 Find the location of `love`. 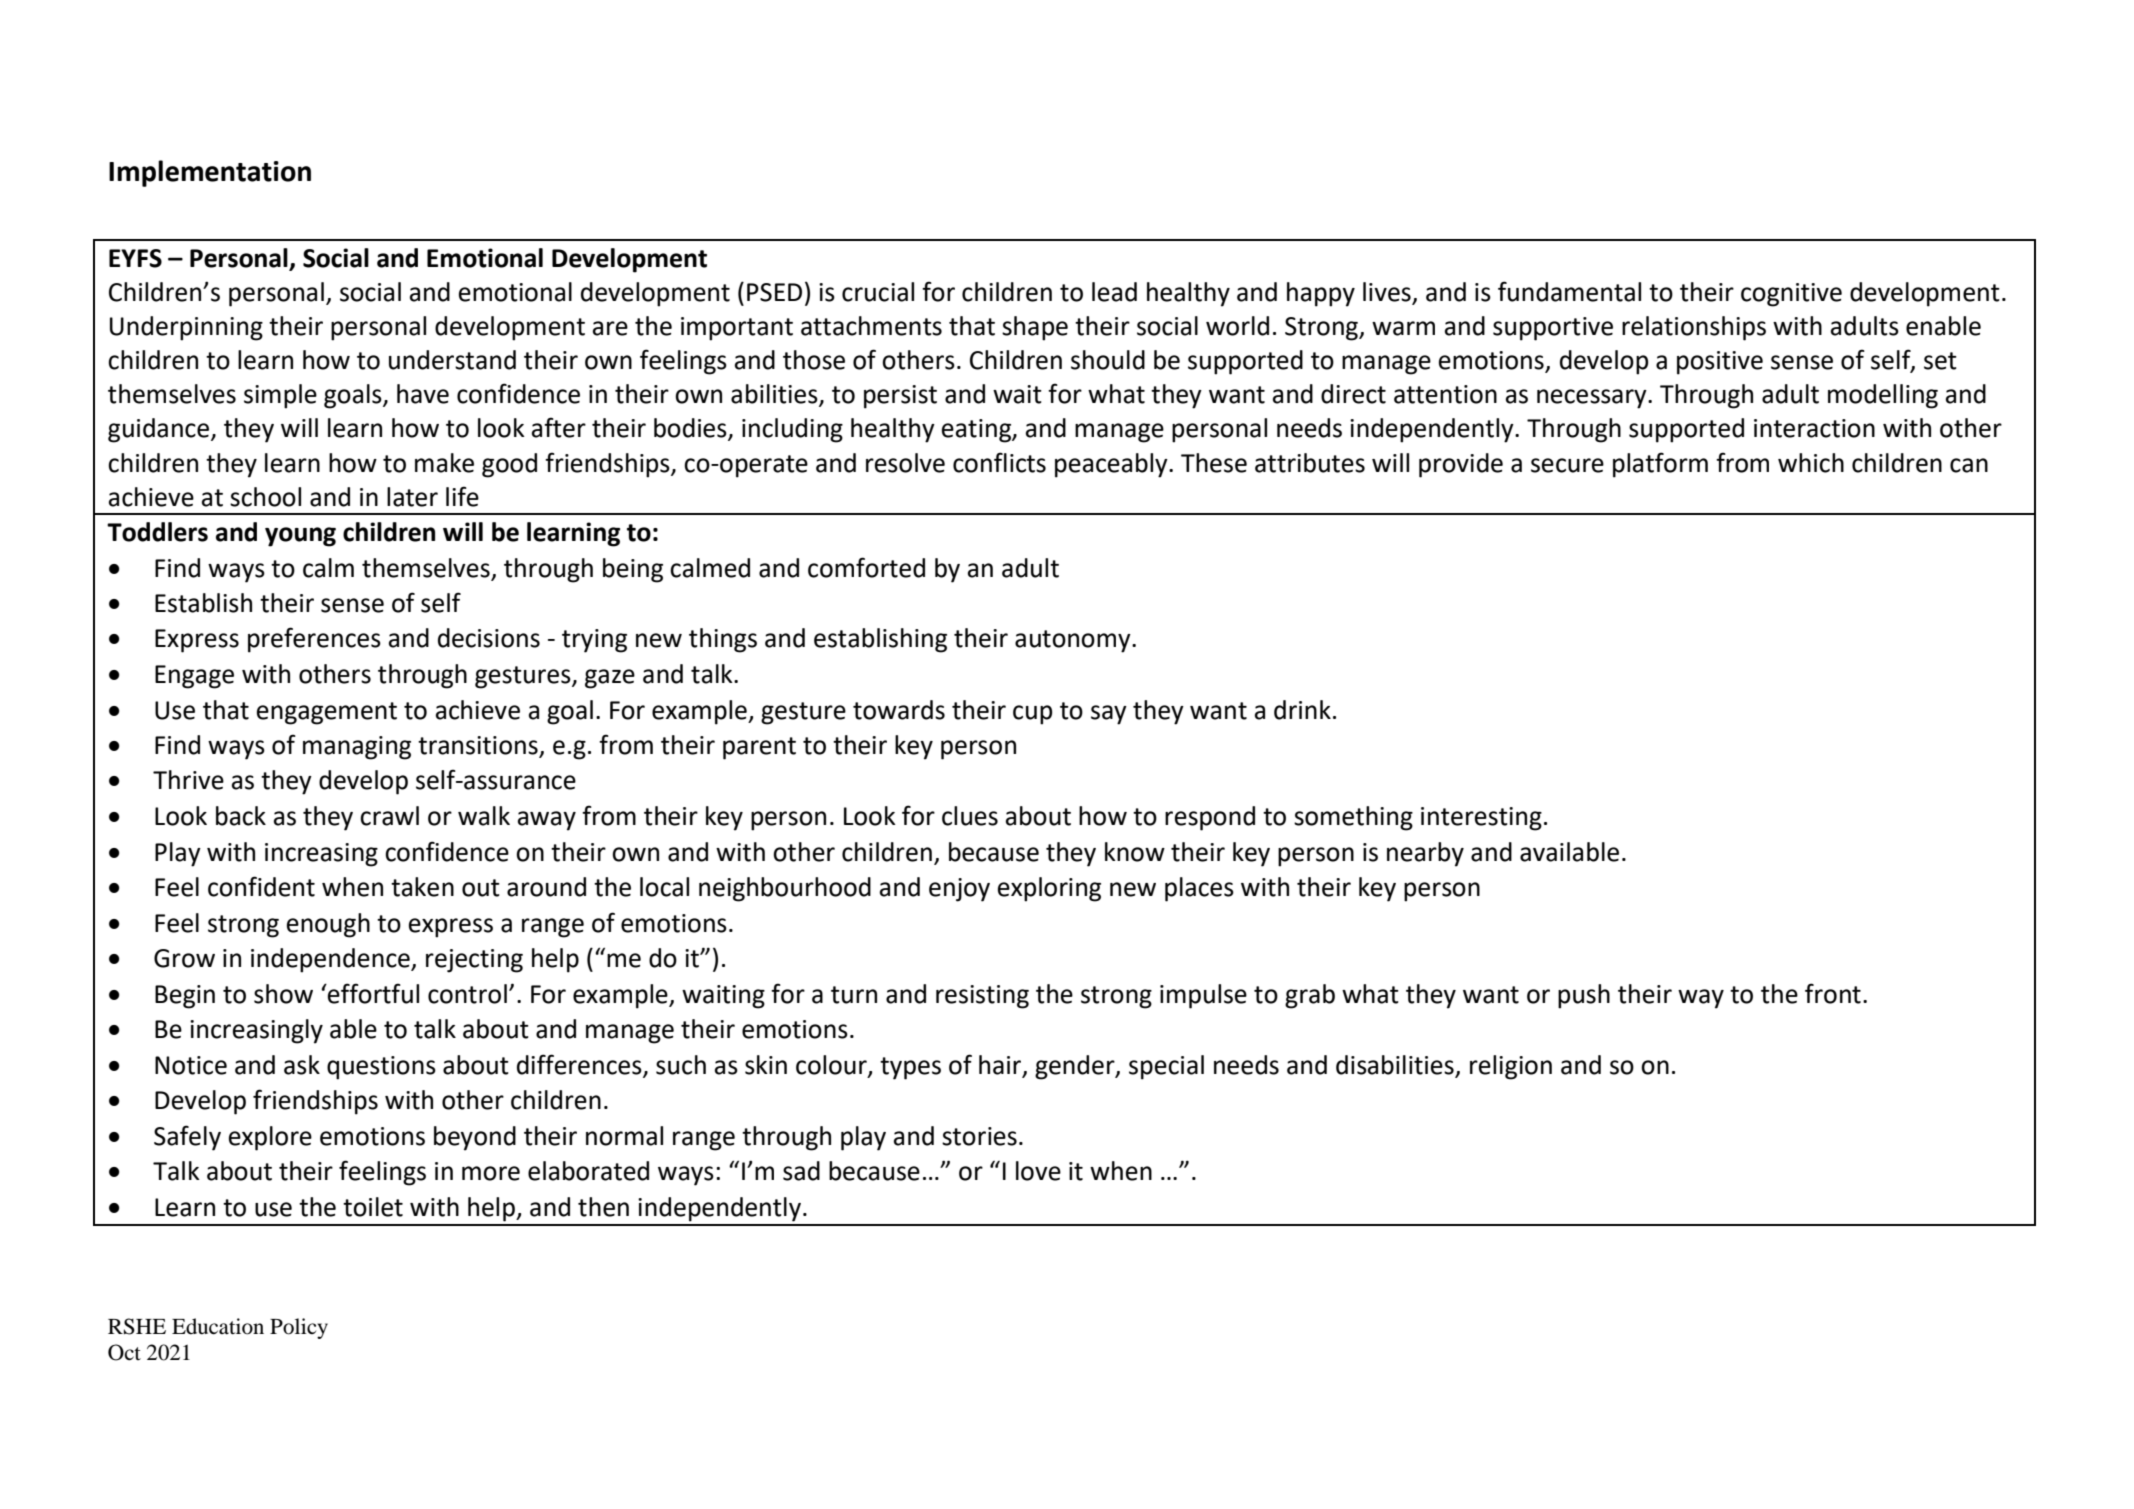

love is located at coordinates (1038, 1171).
